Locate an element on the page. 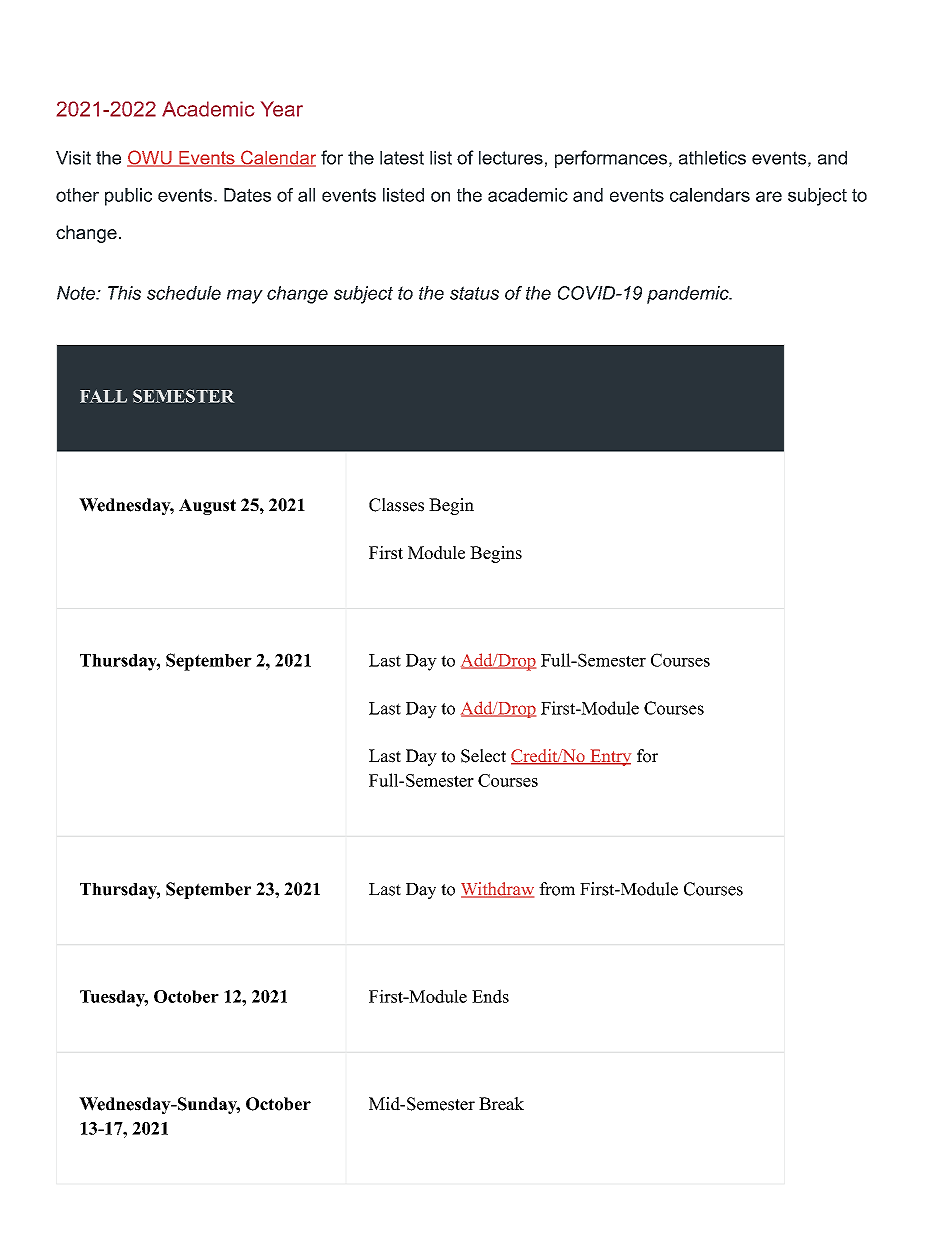 The image size is (952, 1233). Year is located at coordinates (282, 109).
